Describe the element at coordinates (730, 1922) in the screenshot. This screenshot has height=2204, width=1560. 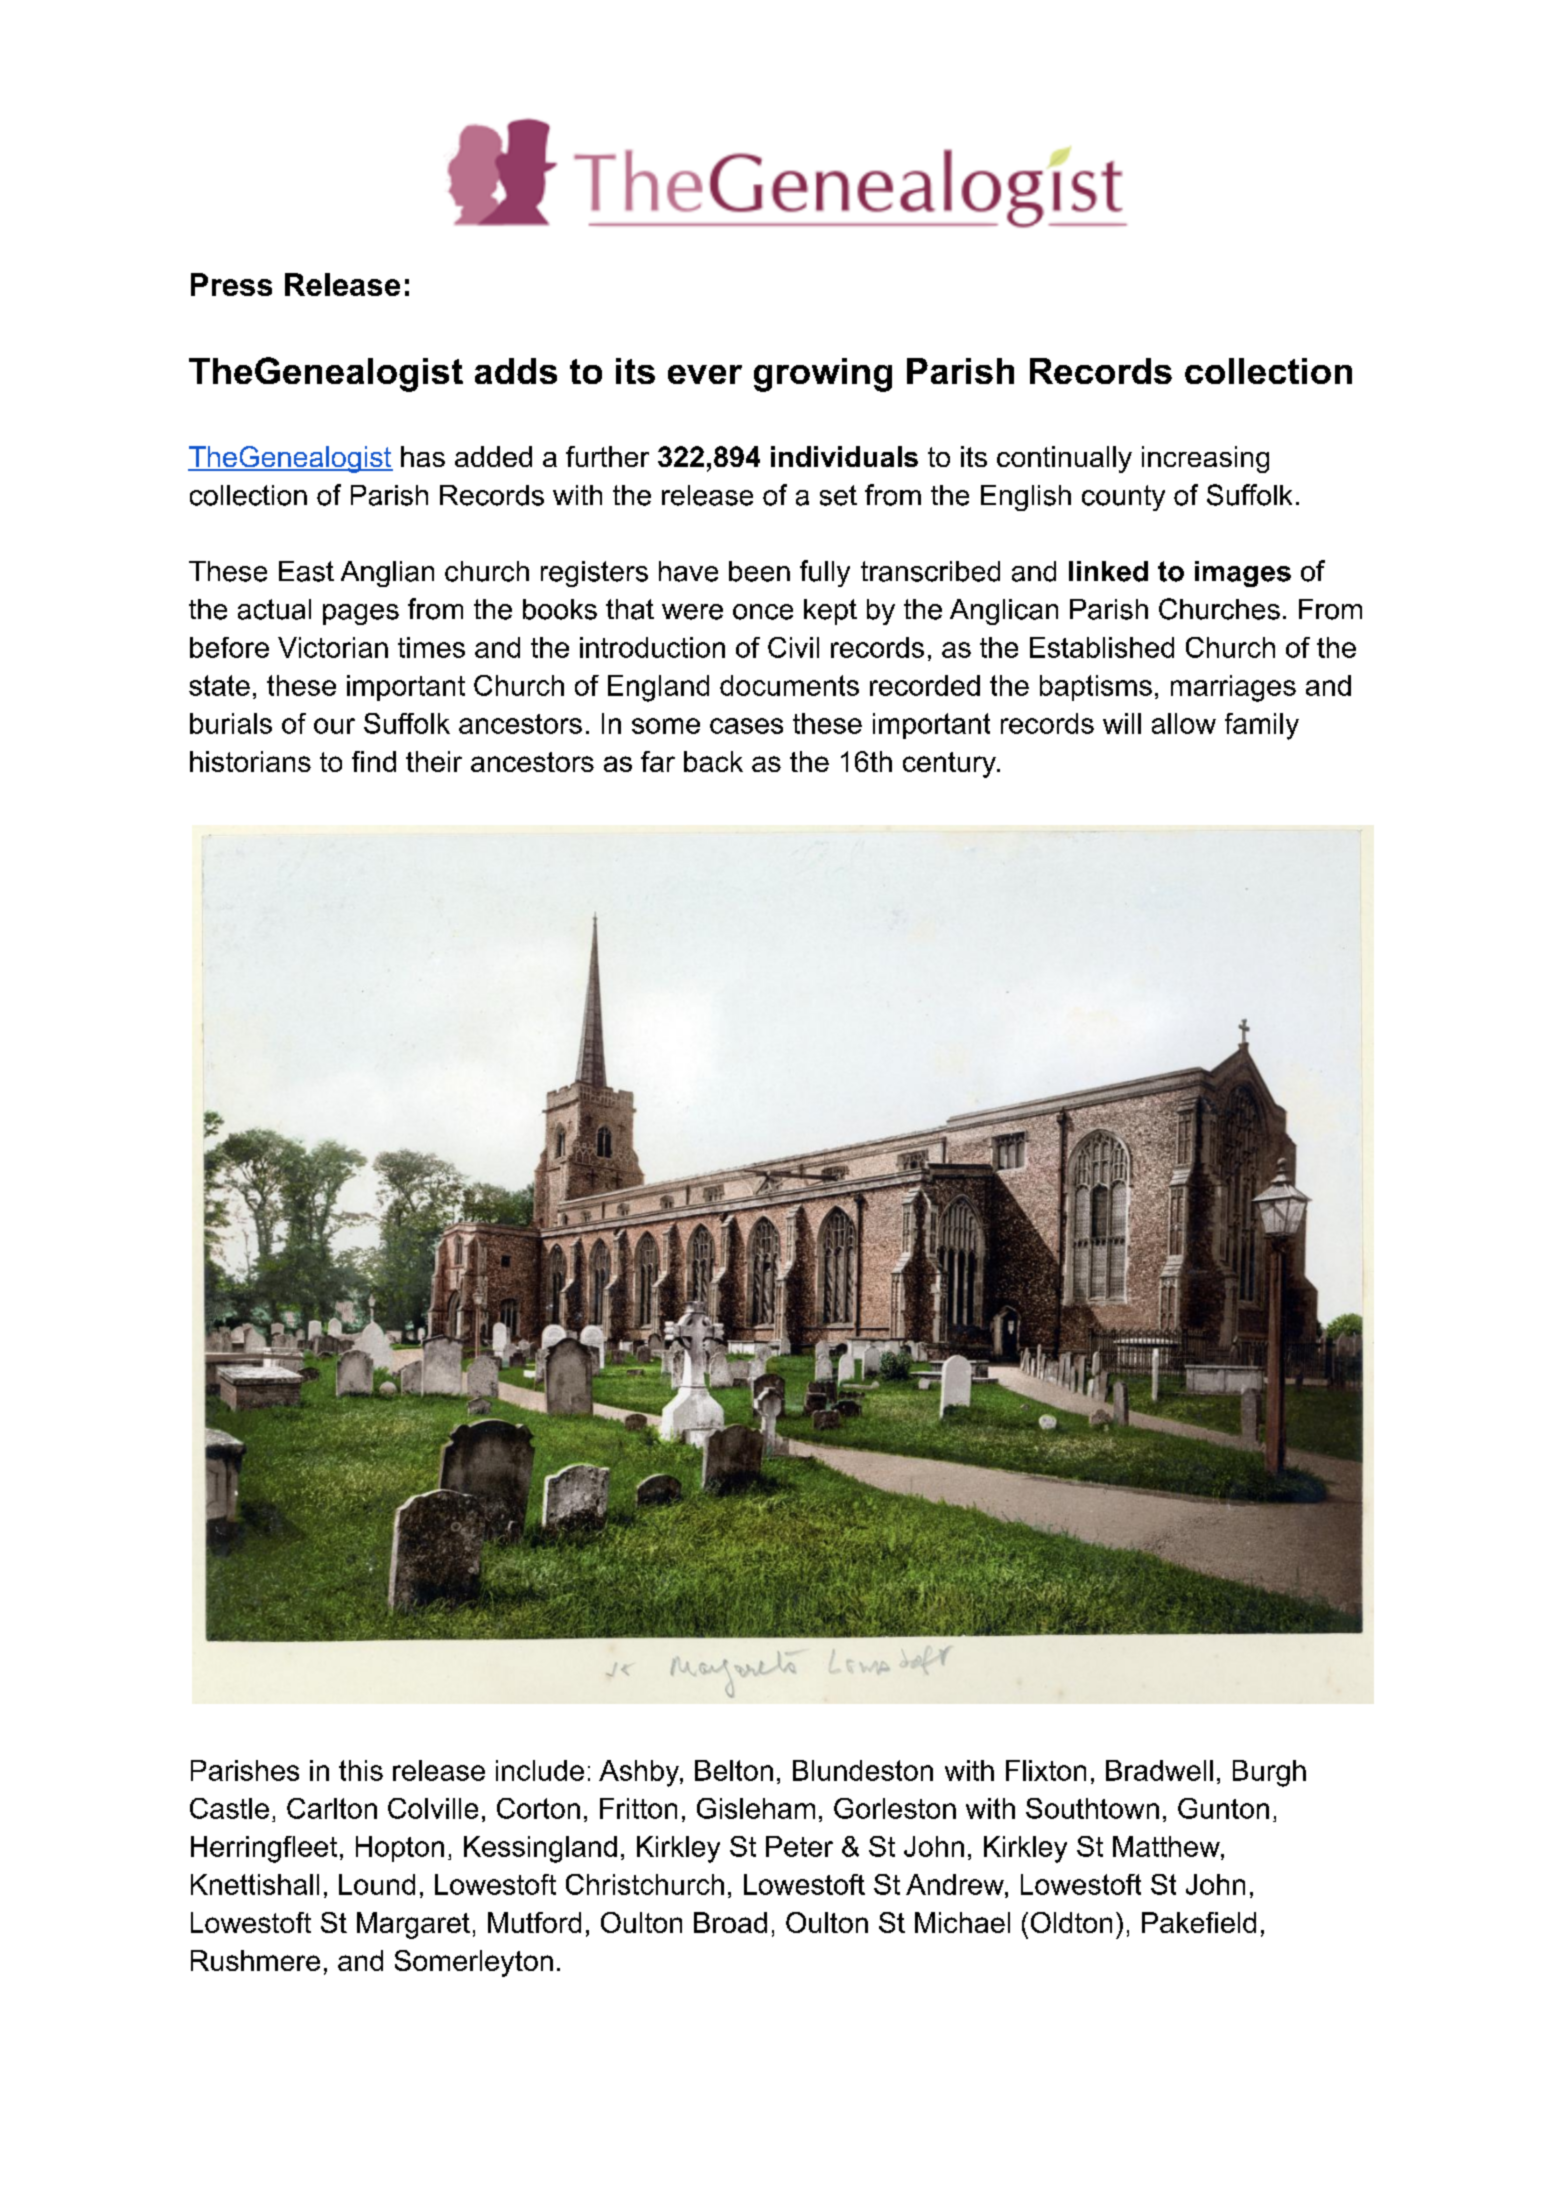
I see `Broad` at that location.
